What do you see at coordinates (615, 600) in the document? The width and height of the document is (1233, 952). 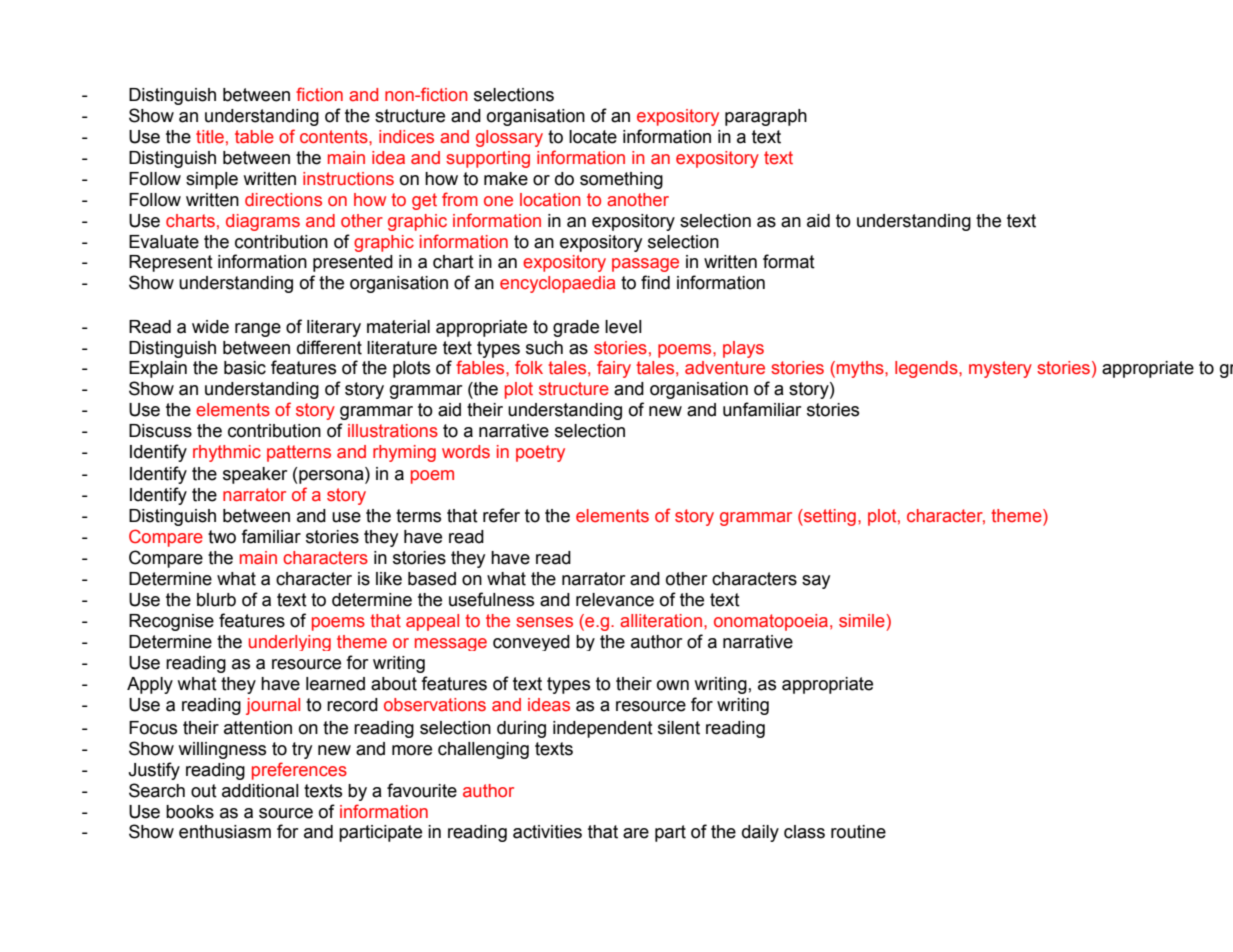 I see `relevance` at bounding box center [615, 600].
